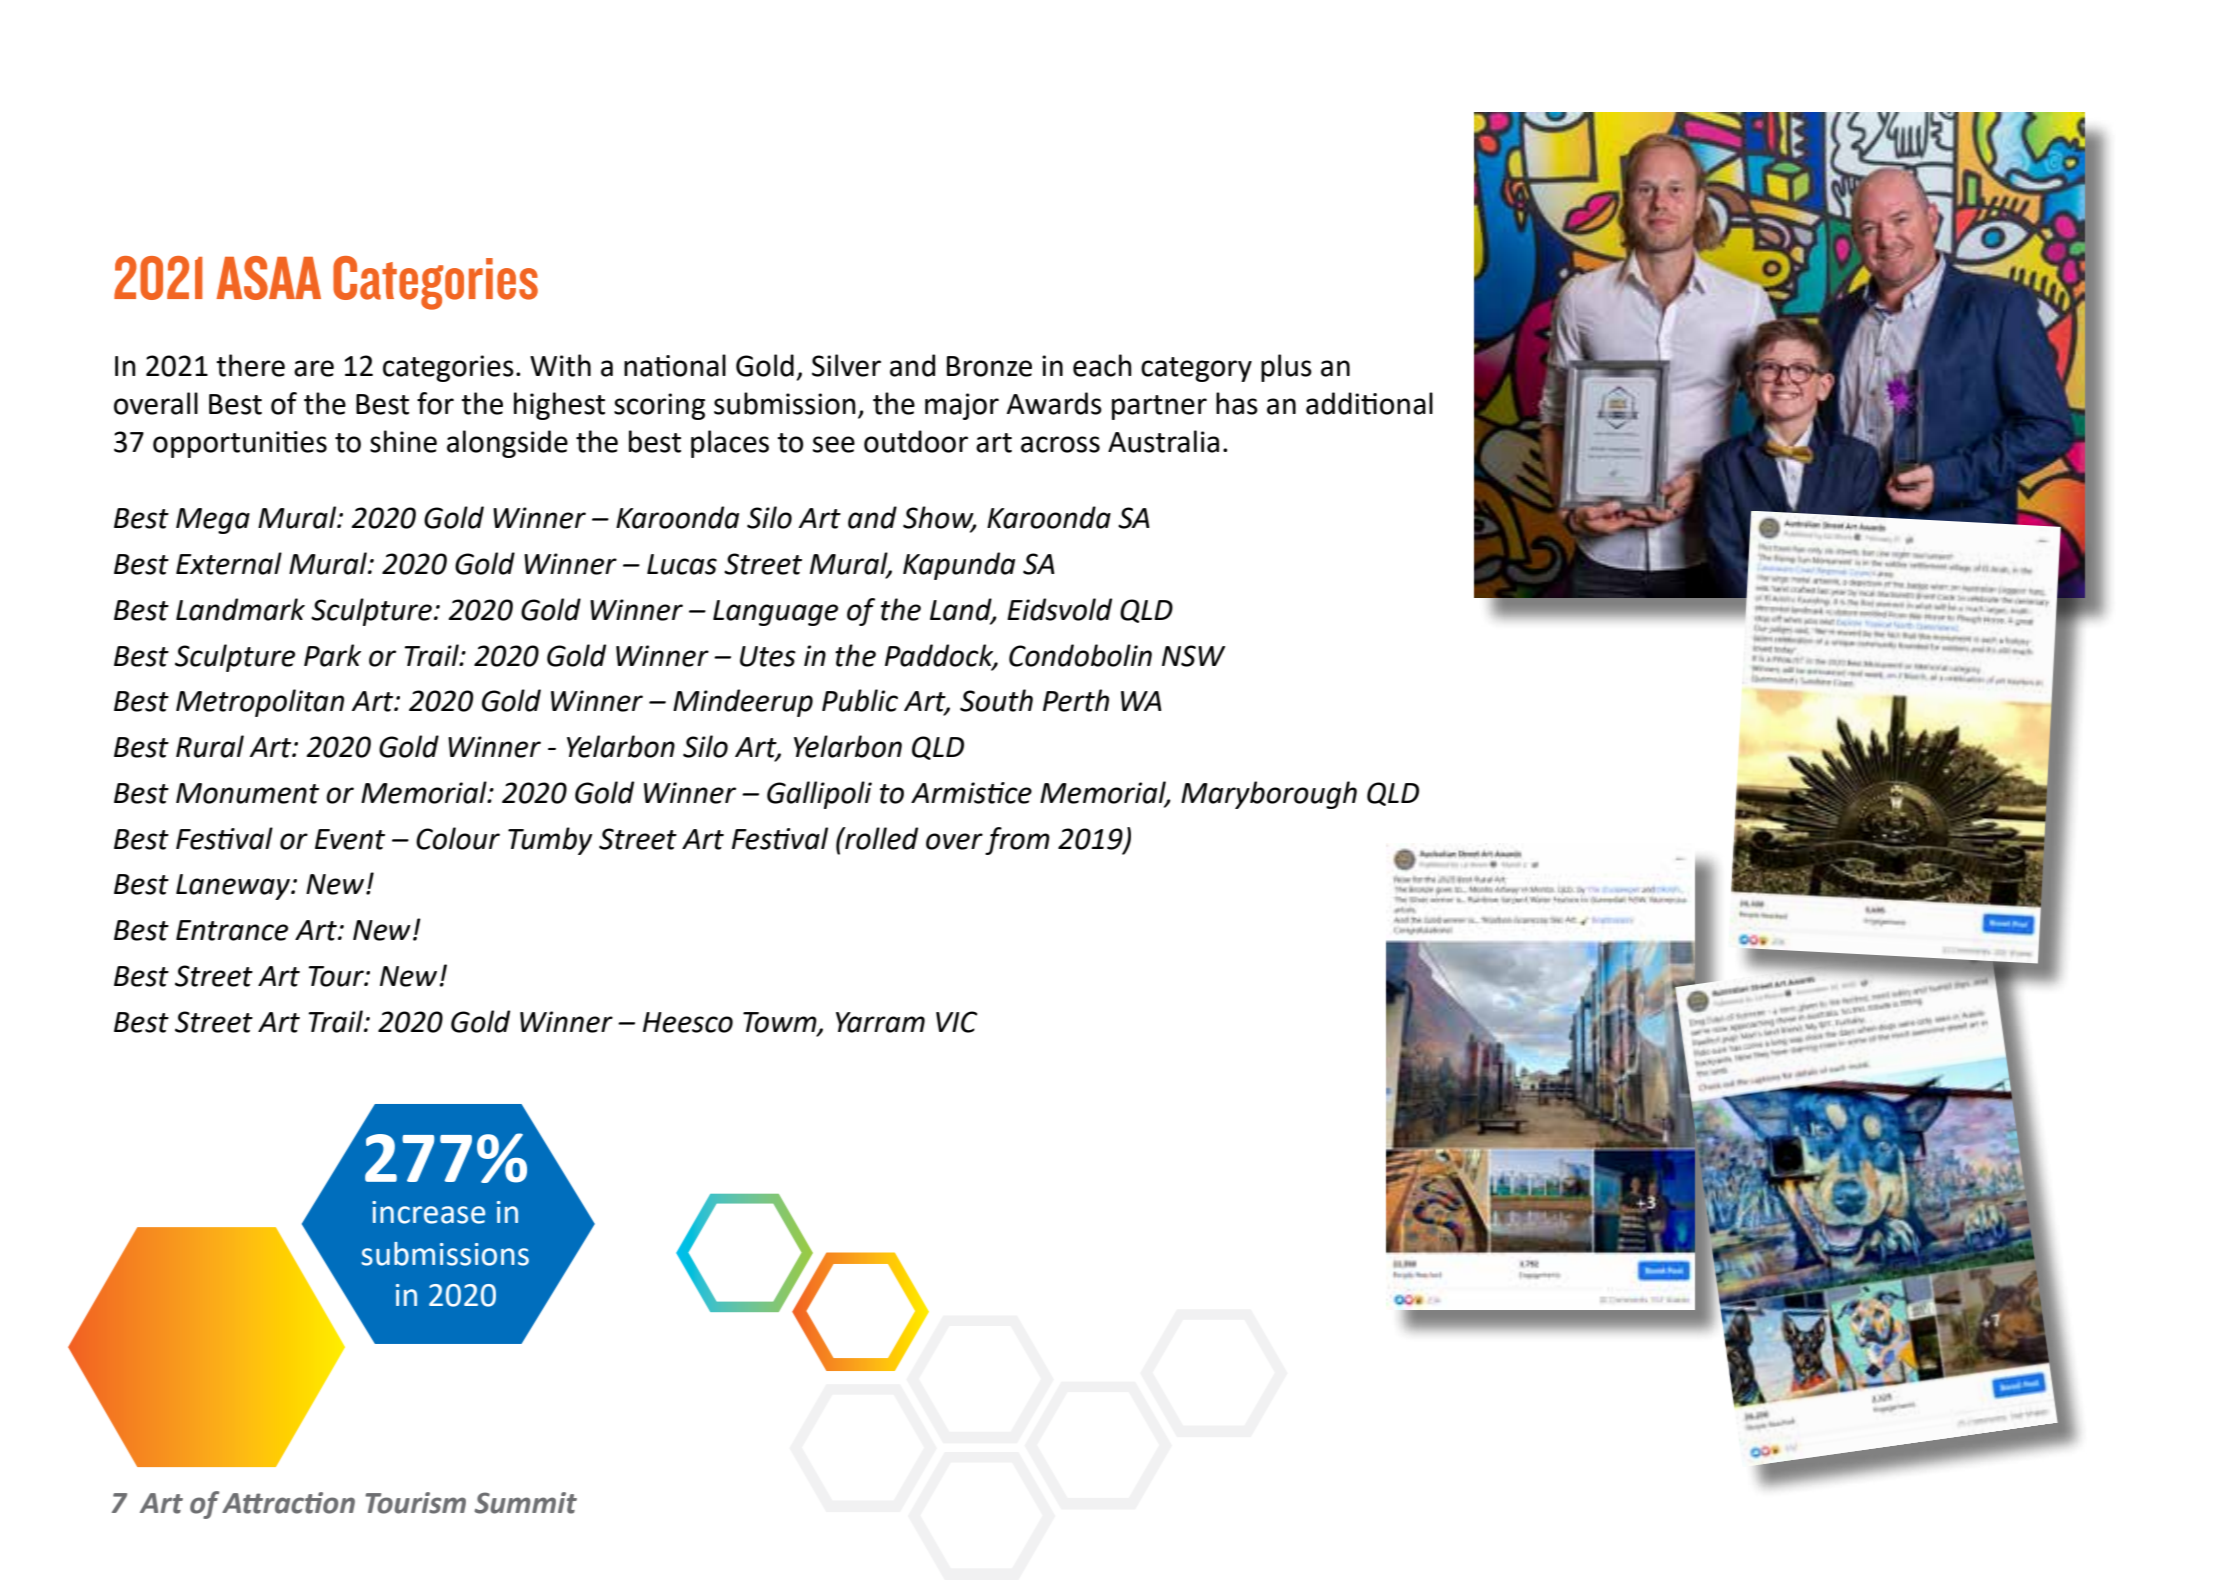  What do you see at coordinates (880, 838) in the screenshot?
I see `rolled` at bounding box center [880, 838].
